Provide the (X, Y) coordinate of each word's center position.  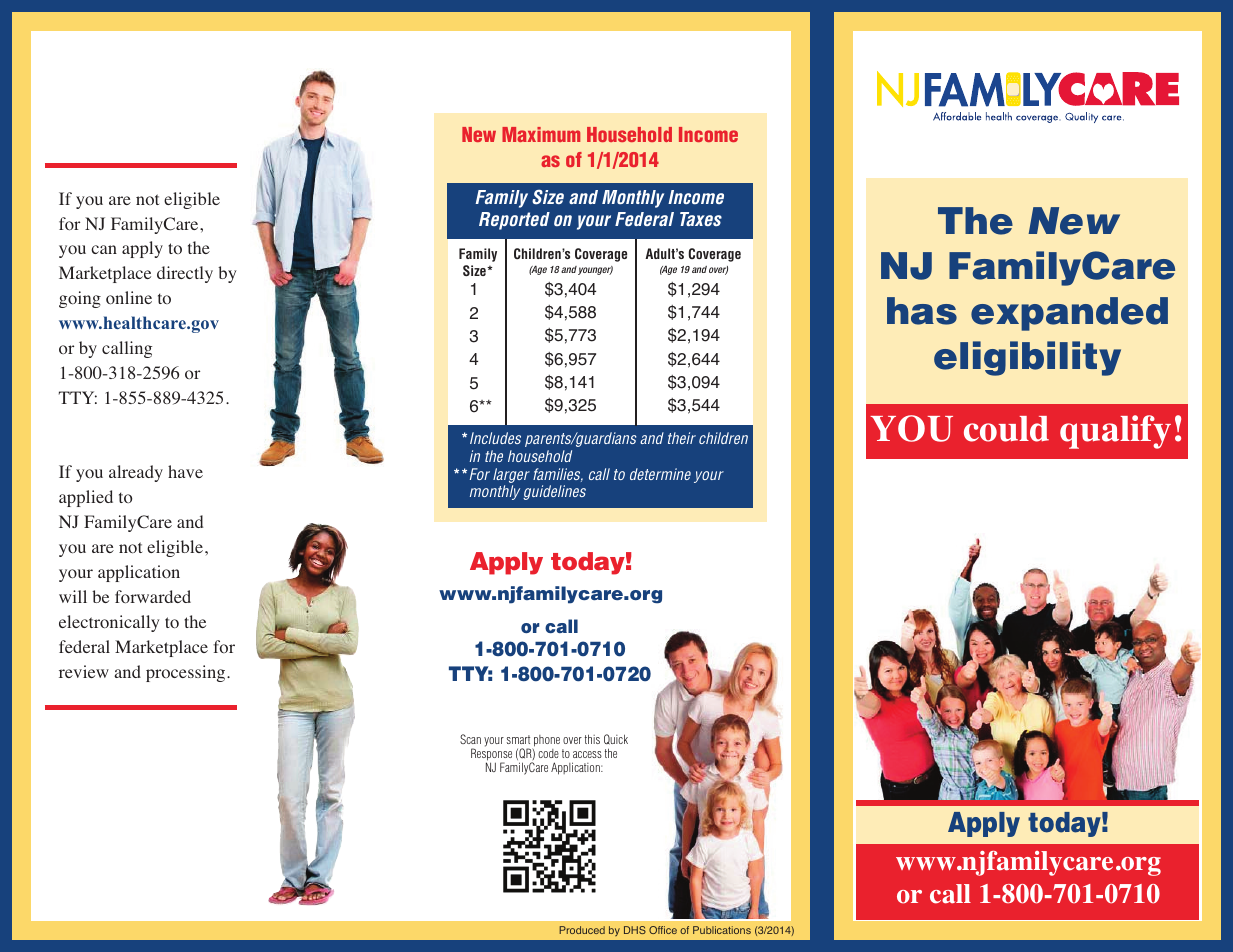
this (592, 739)
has (922, 311)
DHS (635, 930)
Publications (722, 930)
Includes (495, 438)
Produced (582, 930)
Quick (616, 739)
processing (187, 673)
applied (86, 498)
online (129, 298)
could (1006, 429)
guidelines (554, 492)
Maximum (541, 134)
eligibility (1027, 358)
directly (185, 274)
